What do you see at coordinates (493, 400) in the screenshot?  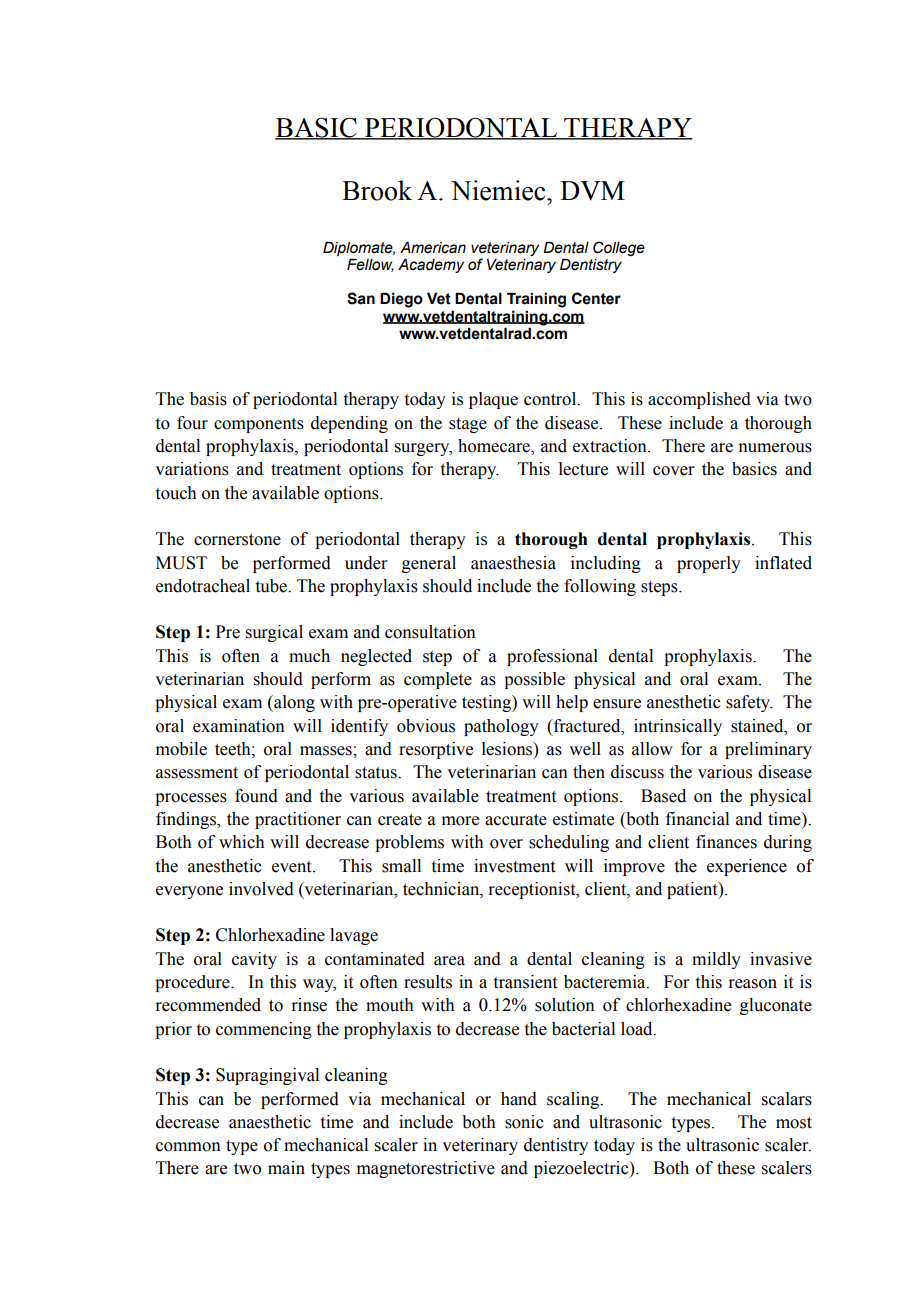 I see `plaque` at bounding box center [493, 400].
